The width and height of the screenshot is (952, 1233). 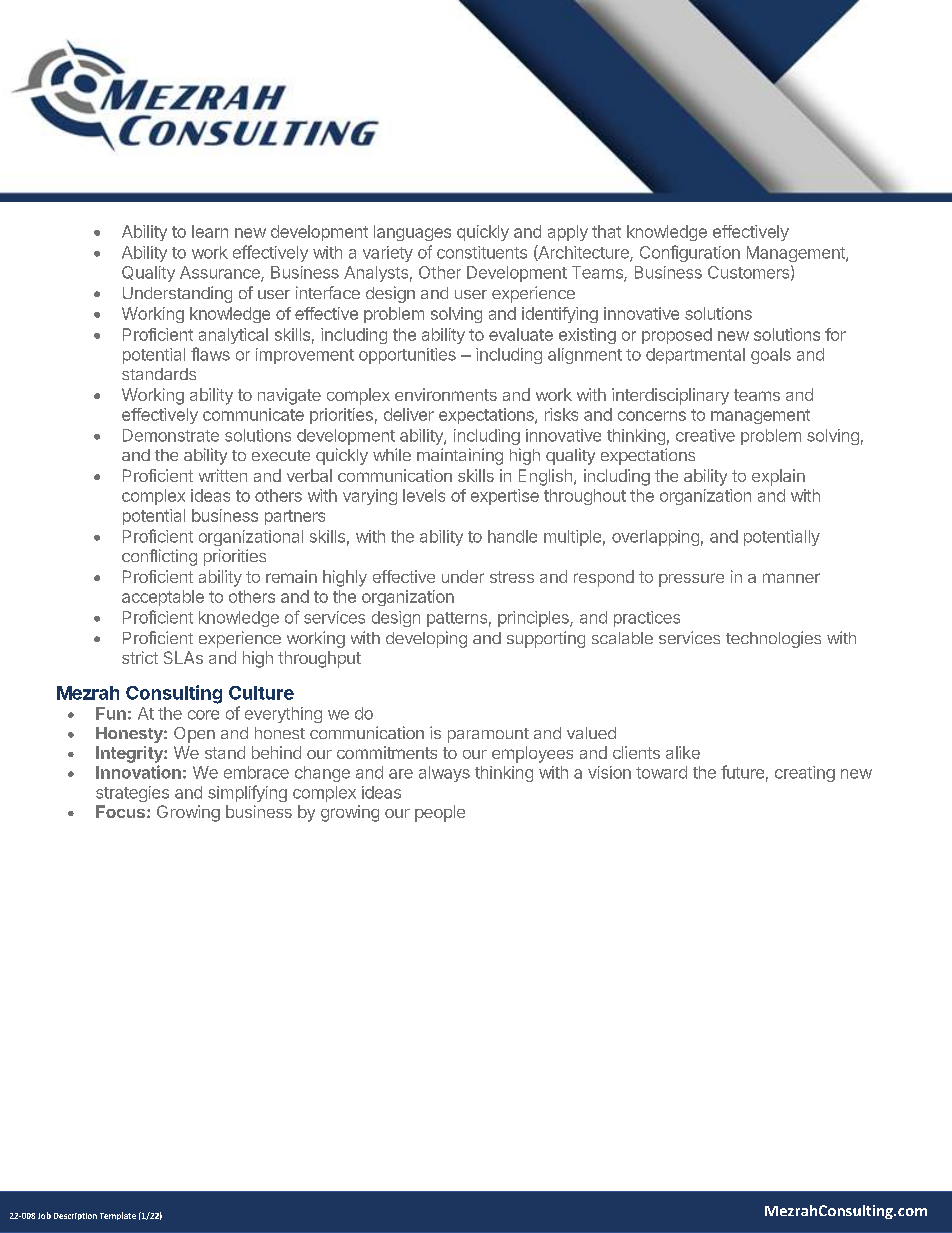 I want to click on strict, so click(x=140, y=657).
